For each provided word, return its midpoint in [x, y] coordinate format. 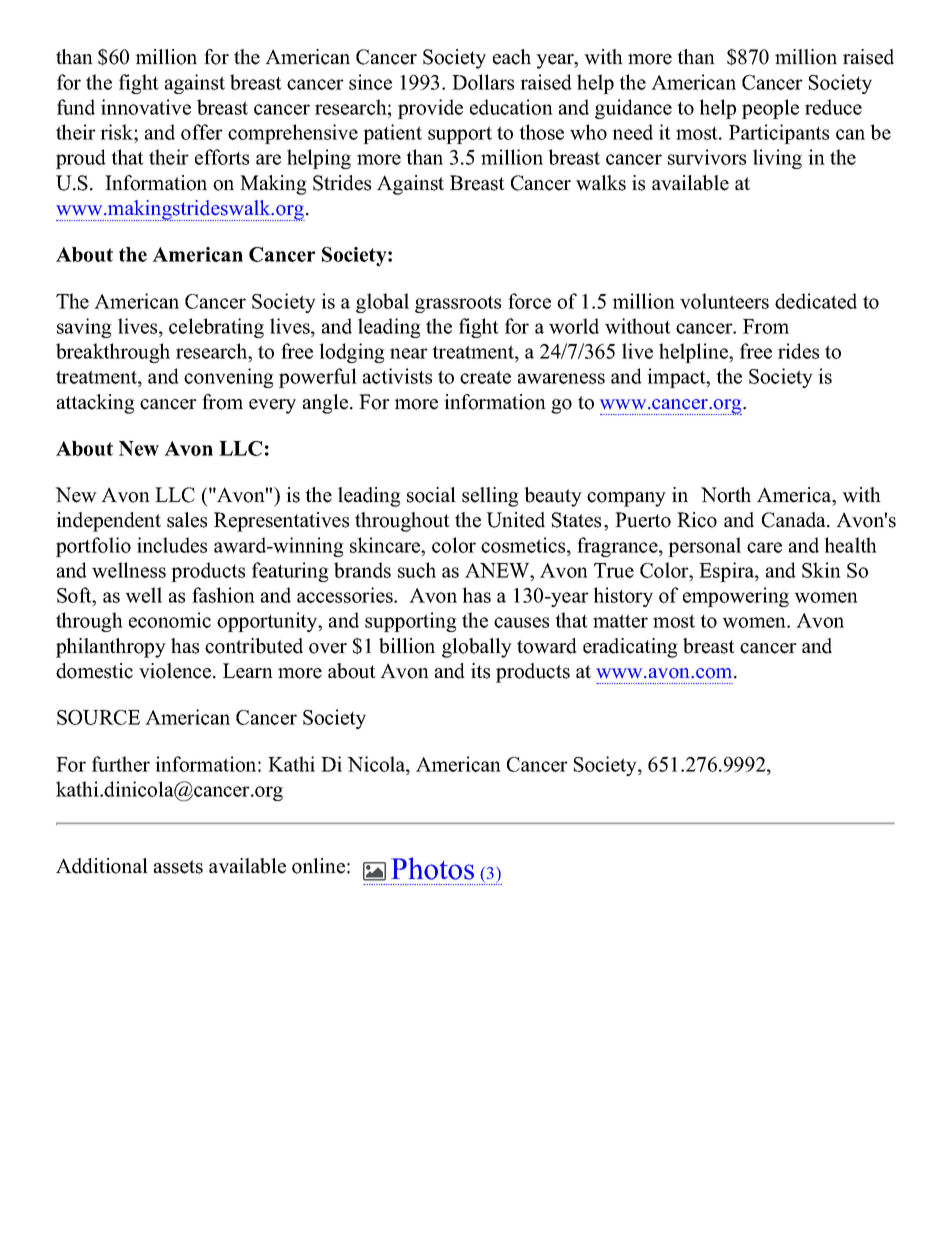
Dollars [483, 82]
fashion [223, 595]
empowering [736, 597]
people [770, 109]
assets [178, 867]
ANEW [498, 570]
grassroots [458, 304]
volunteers [724, 301]
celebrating [216, 328]
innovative [146, 107]
